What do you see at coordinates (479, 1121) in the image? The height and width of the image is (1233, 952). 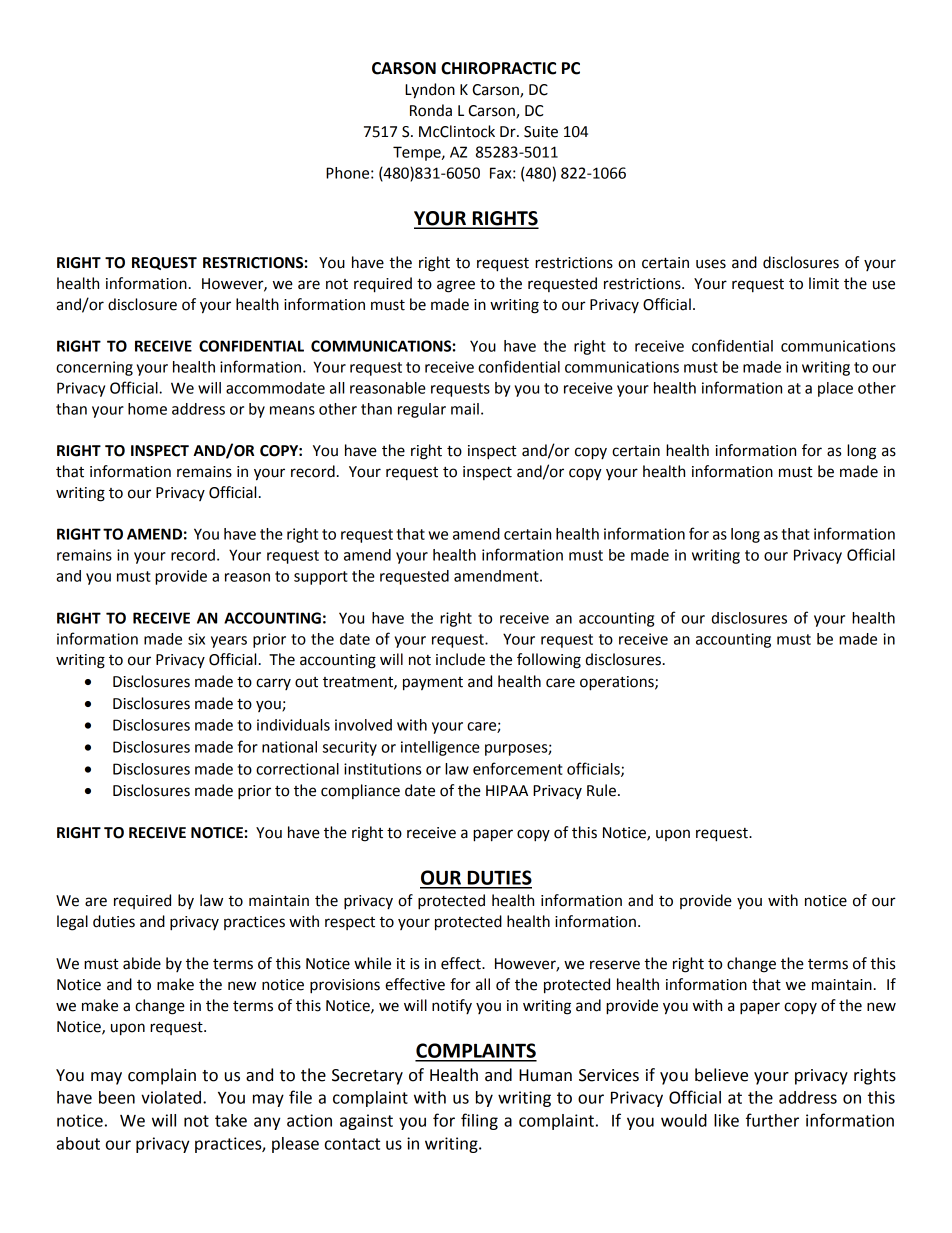 I see `filing` at bounding box center [479, 1121].
